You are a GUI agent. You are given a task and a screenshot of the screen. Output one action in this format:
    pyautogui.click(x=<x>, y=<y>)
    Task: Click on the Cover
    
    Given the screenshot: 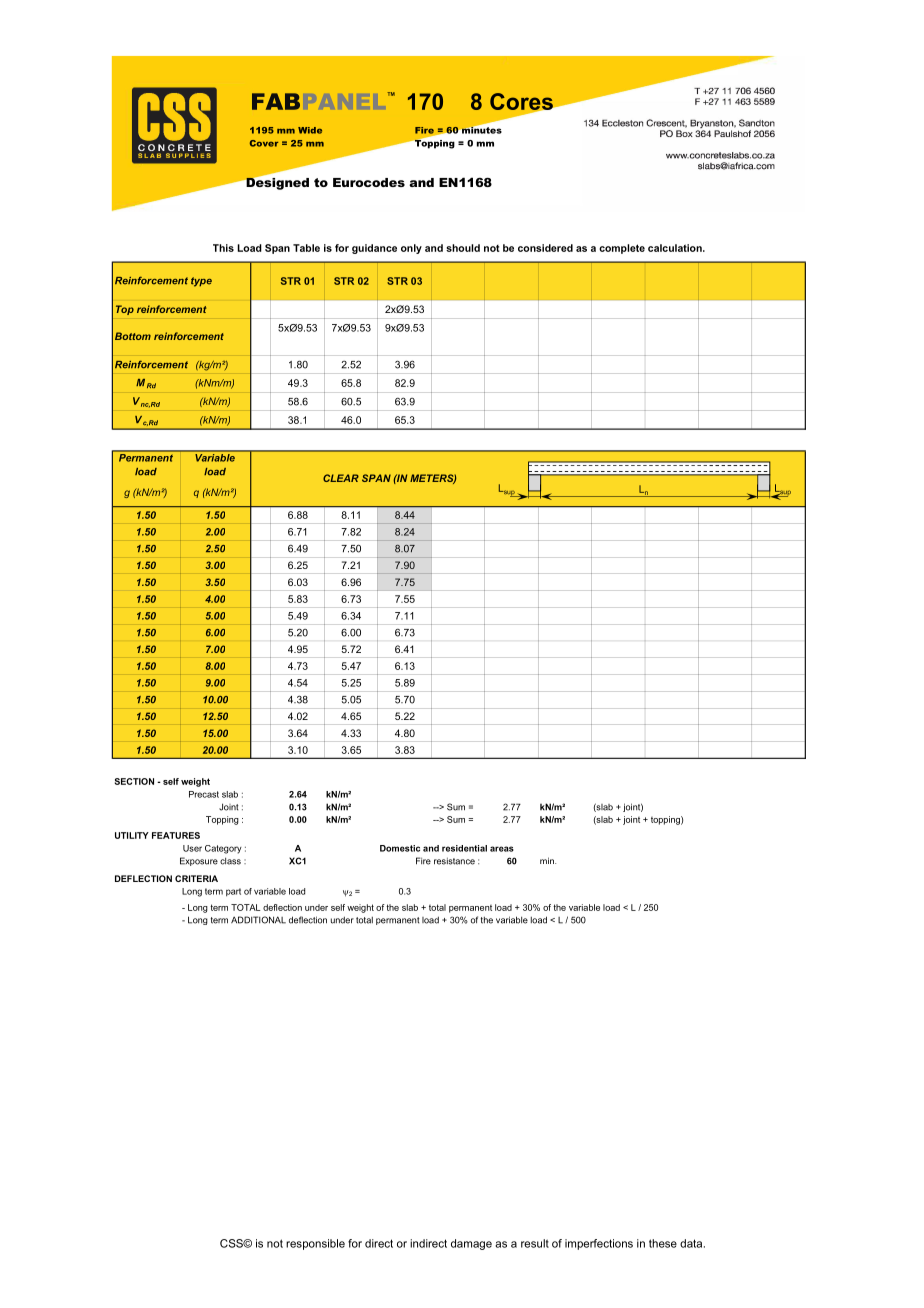 What is the action you would take?
    pyautogui.click(x=264, y=143)
